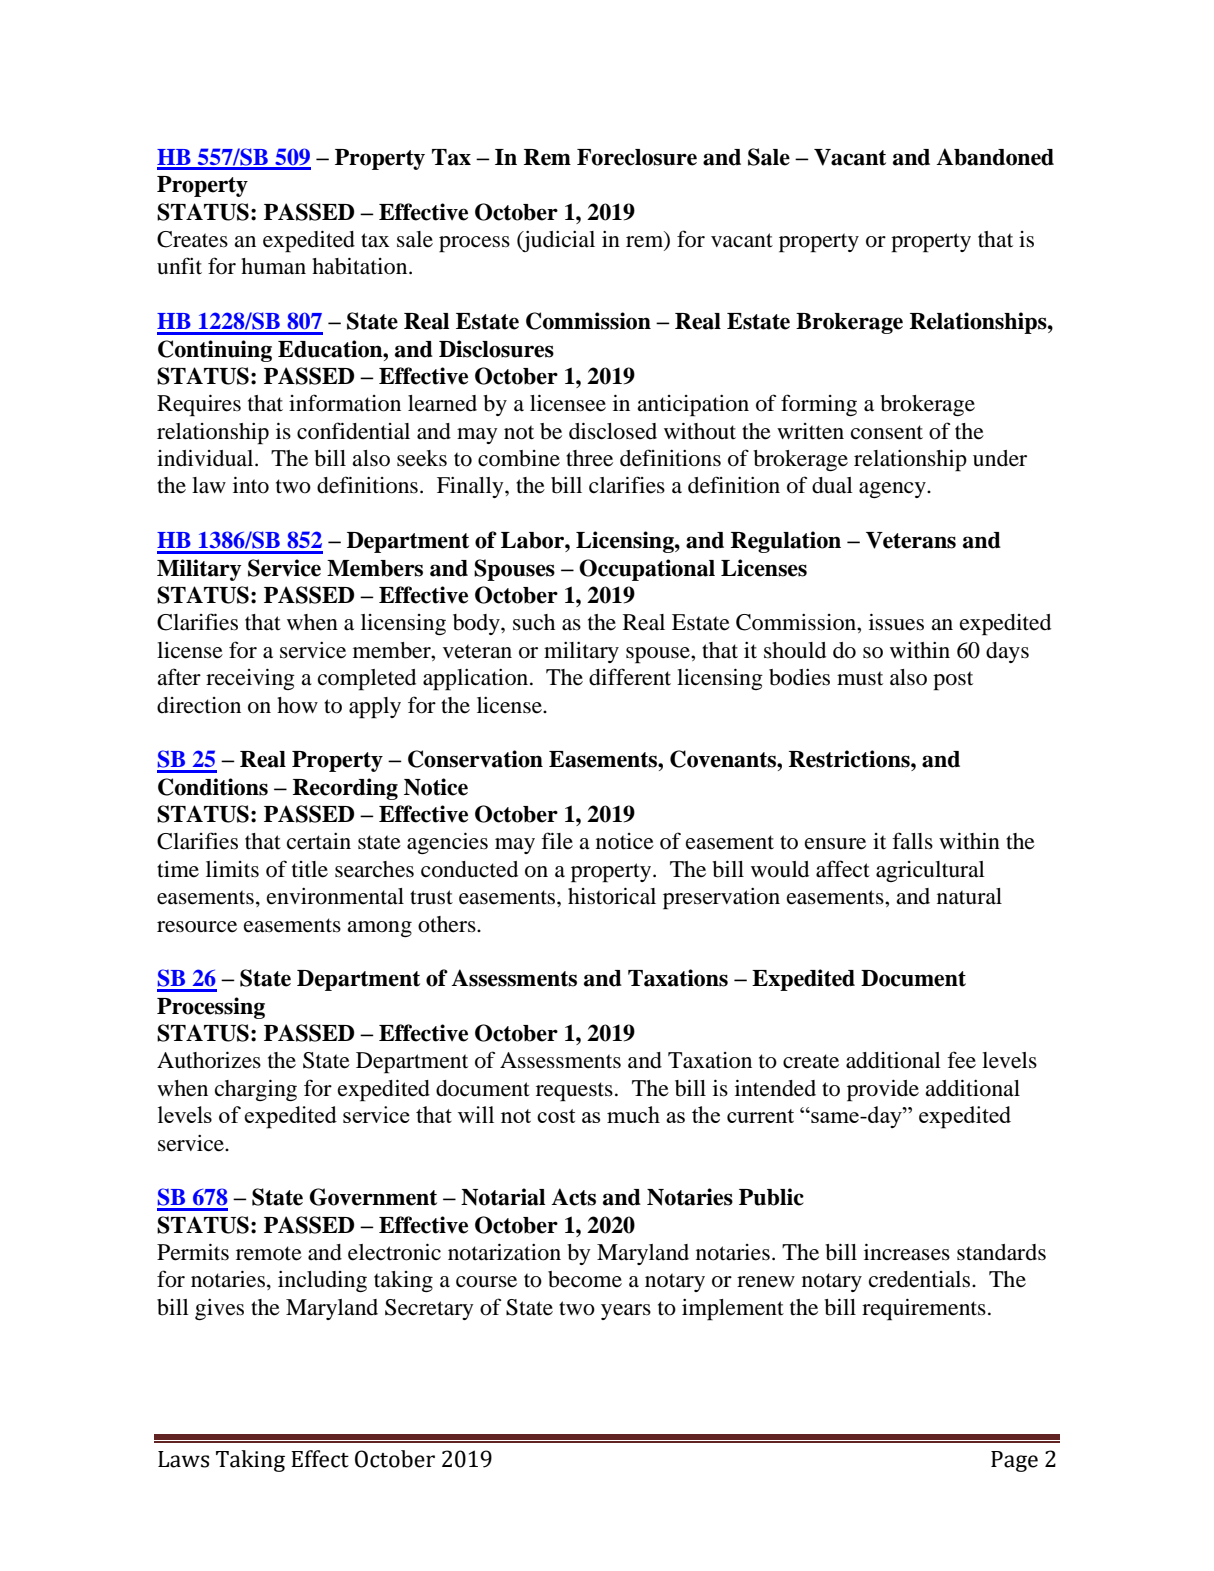  What do you see at coordinates (896, 622) in the page?
I see `issues` at bounding box center [896, 622].
